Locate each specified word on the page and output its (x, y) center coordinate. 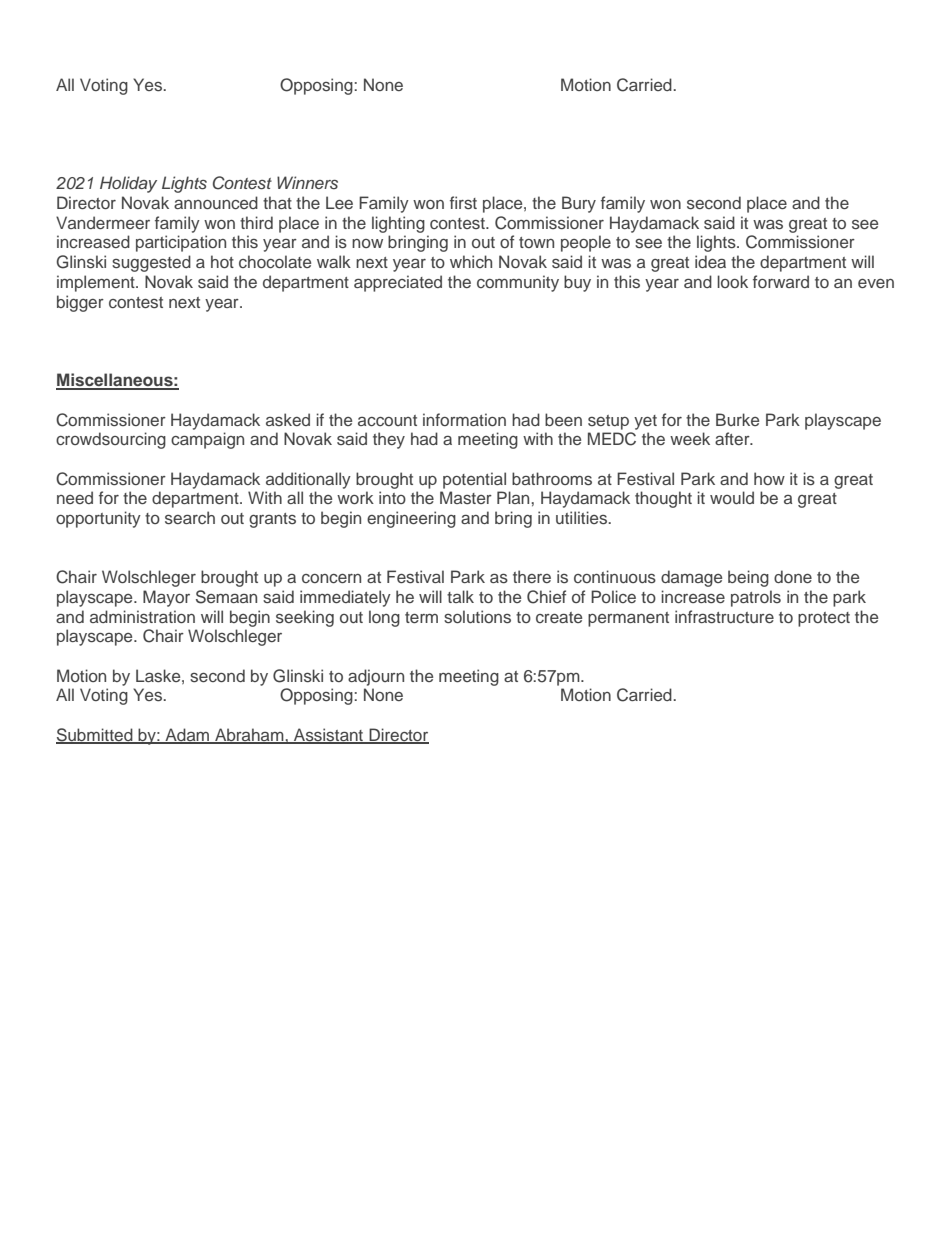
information (464, 419)
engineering (411, 519)
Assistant (328, 735)
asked (288, 419)
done (793, 576)
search (190, 517)
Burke (737, 419)
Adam (187, 735)
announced (216, 202)
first (463, 202)
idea (710, 261)
